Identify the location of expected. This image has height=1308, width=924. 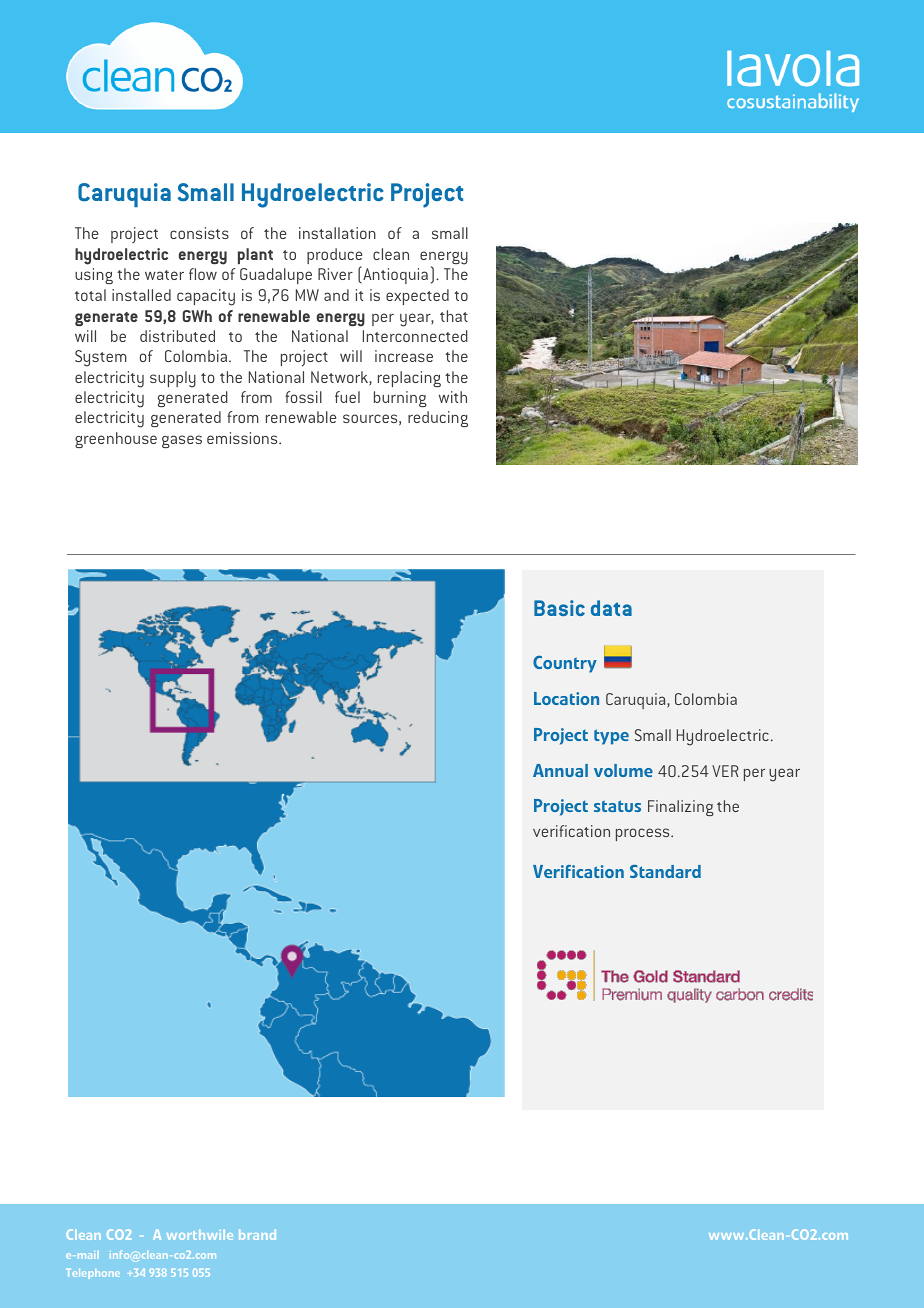
(417, 297).
